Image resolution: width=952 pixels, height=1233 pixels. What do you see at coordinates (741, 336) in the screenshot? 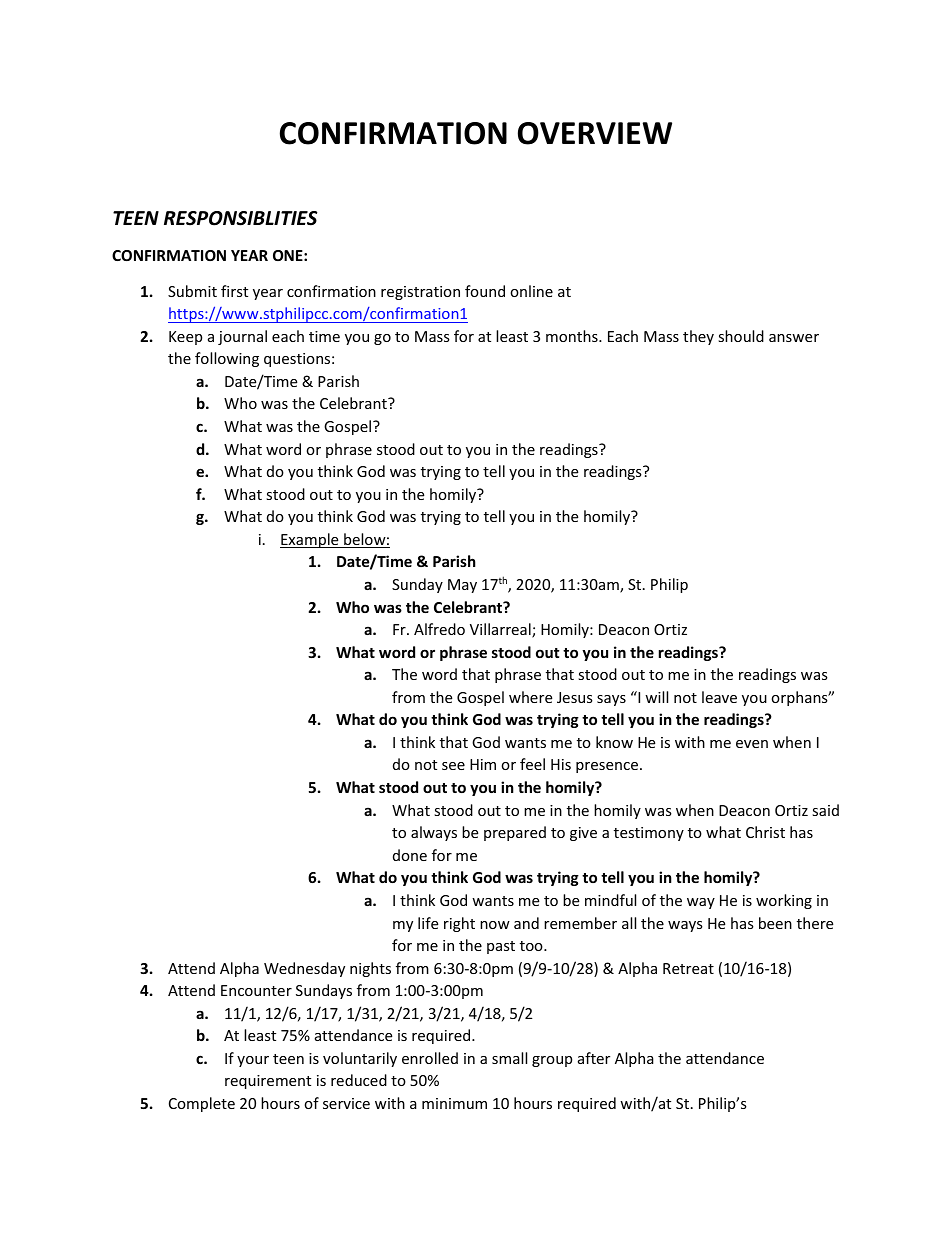
I see `should` at bounding box center [741, 336].
